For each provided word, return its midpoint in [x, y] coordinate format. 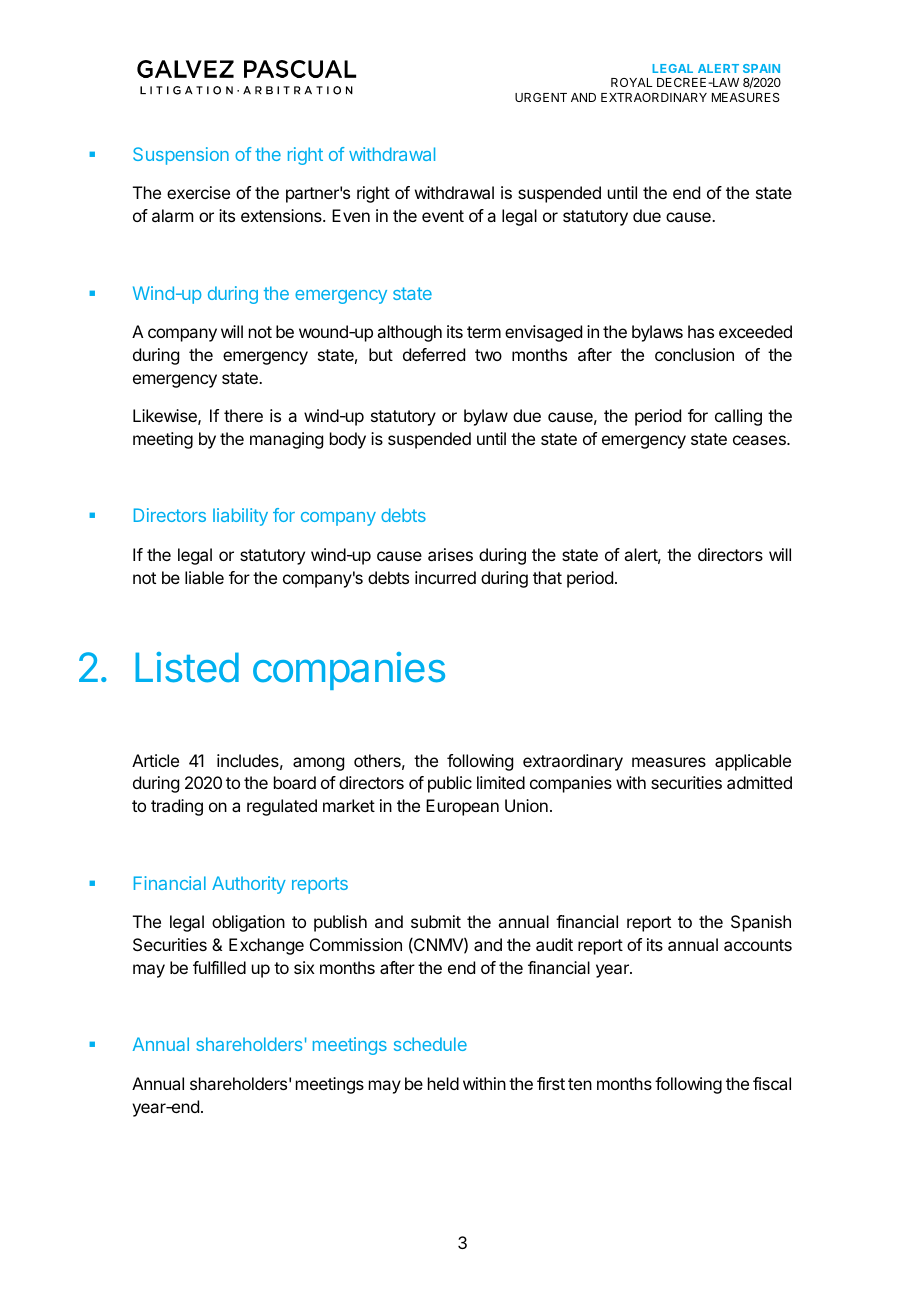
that [547, 577]
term [484, 332]
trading [177, 807]
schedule [430, 1044]
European [462, 807]
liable [204, 577]
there [243, 415]
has [701, 331]
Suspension [181, 156]
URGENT [541, 97]
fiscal [772, 1083]
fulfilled [219, 967]
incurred [445, 577]
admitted [759, 782]
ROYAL [632, 82]
